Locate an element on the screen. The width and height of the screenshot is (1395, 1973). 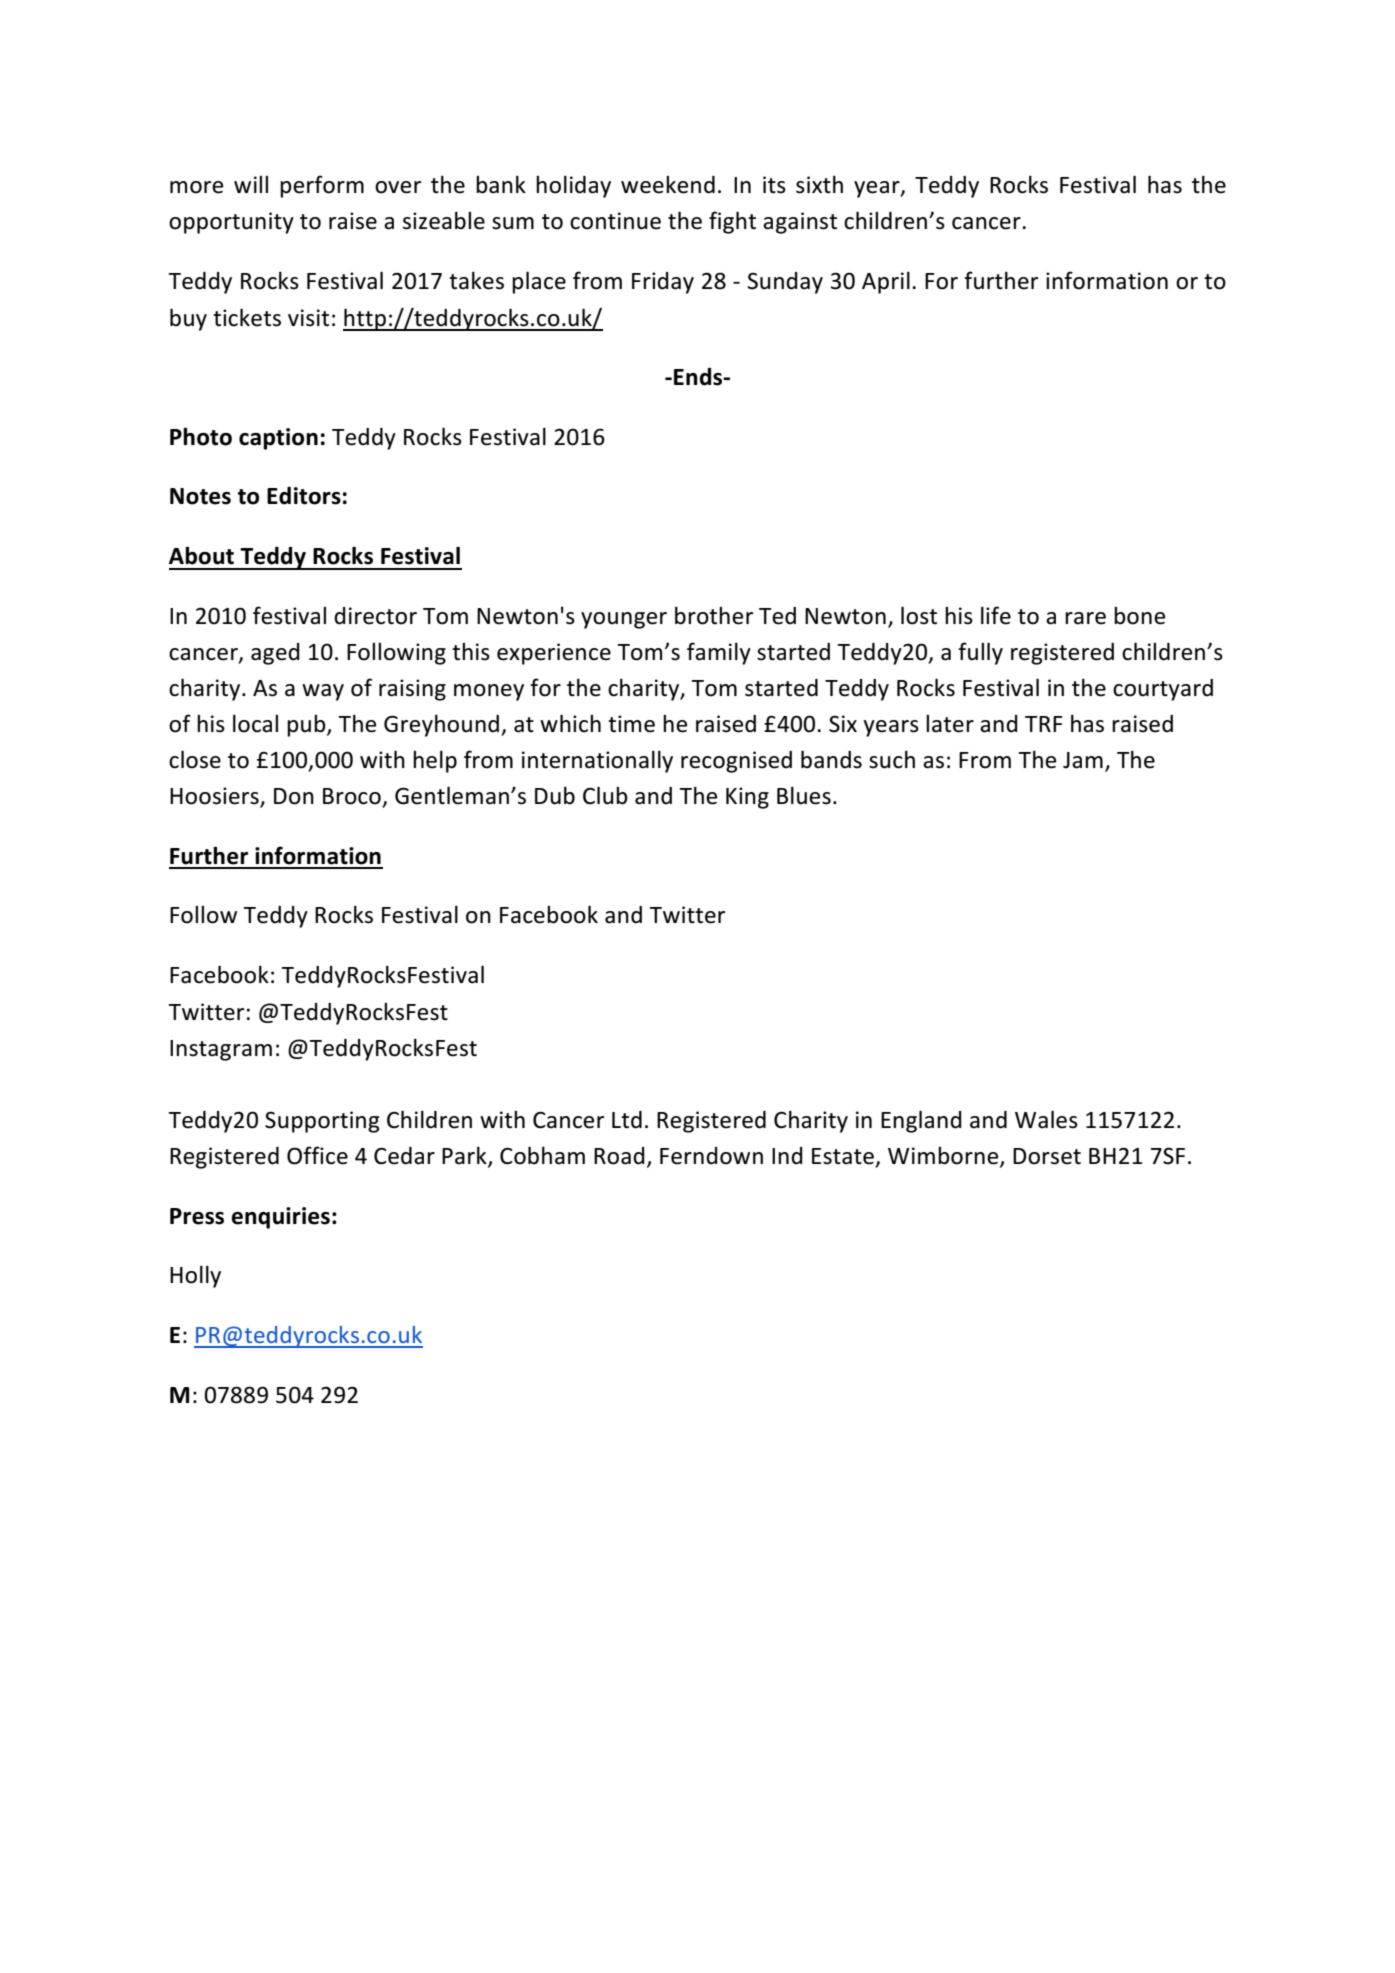
Road is located at coordinates (619, 1156).
